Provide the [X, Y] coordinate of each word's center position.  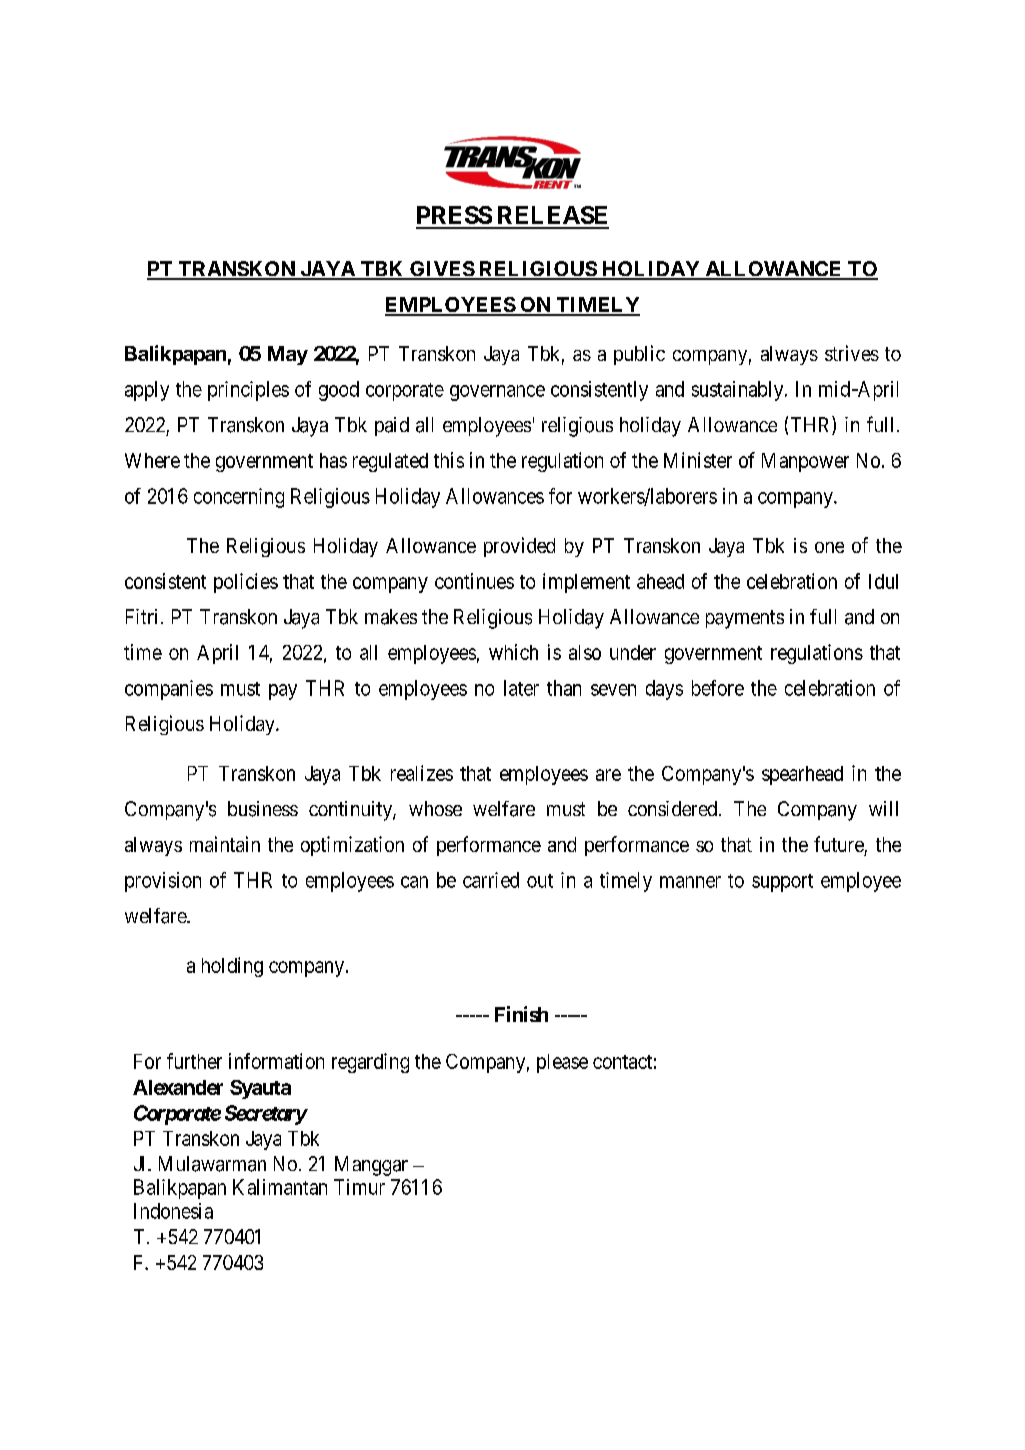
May [288, 355]
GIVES [441, 270]
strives [852, 353]
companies [169, 690]
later [521, 688]
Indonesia [173, 1211]
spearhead [802, 775]
